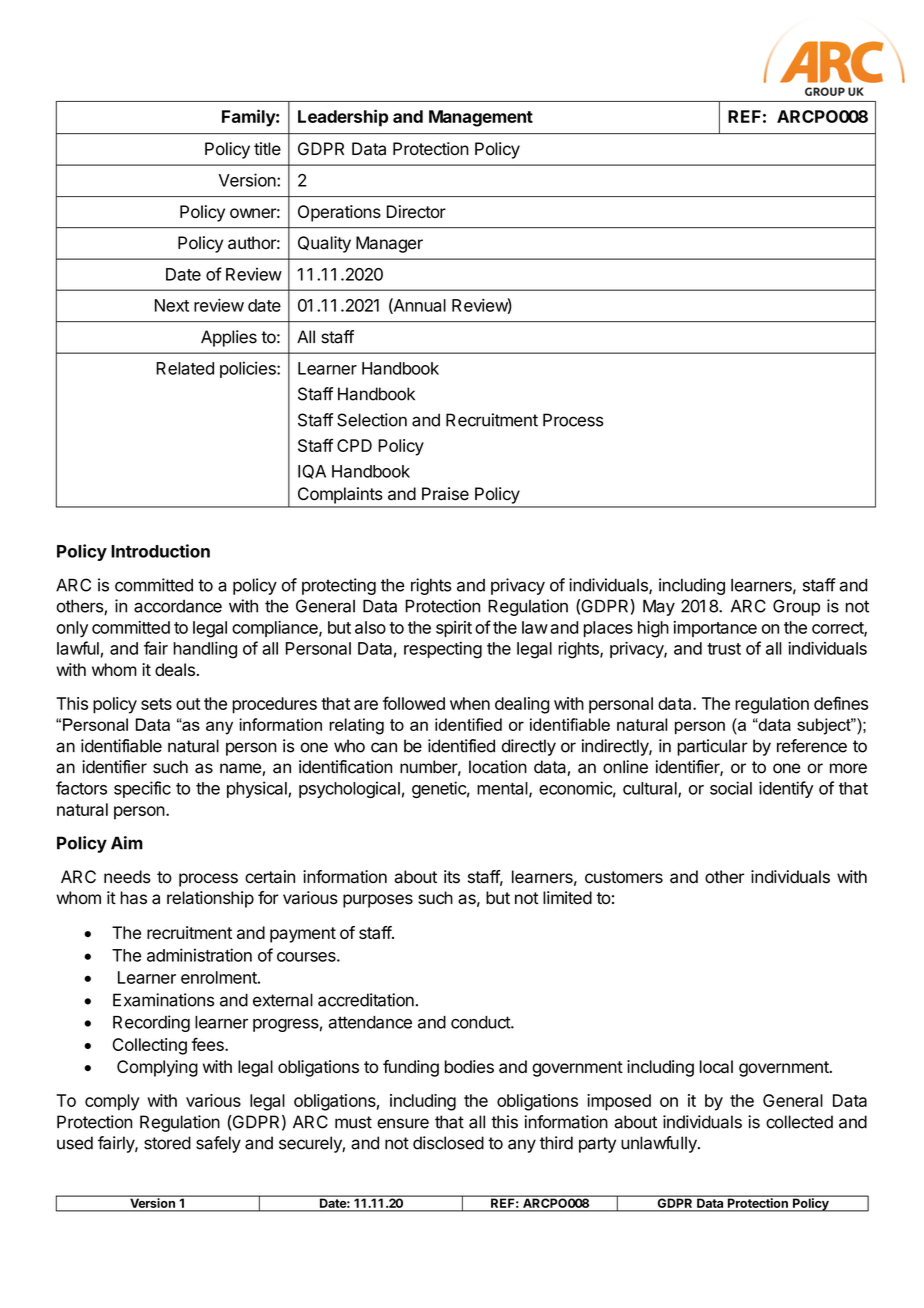  What do you see at coordinates (796, 607) in the image?
I see `Group` at bounding box center [796, 607].
